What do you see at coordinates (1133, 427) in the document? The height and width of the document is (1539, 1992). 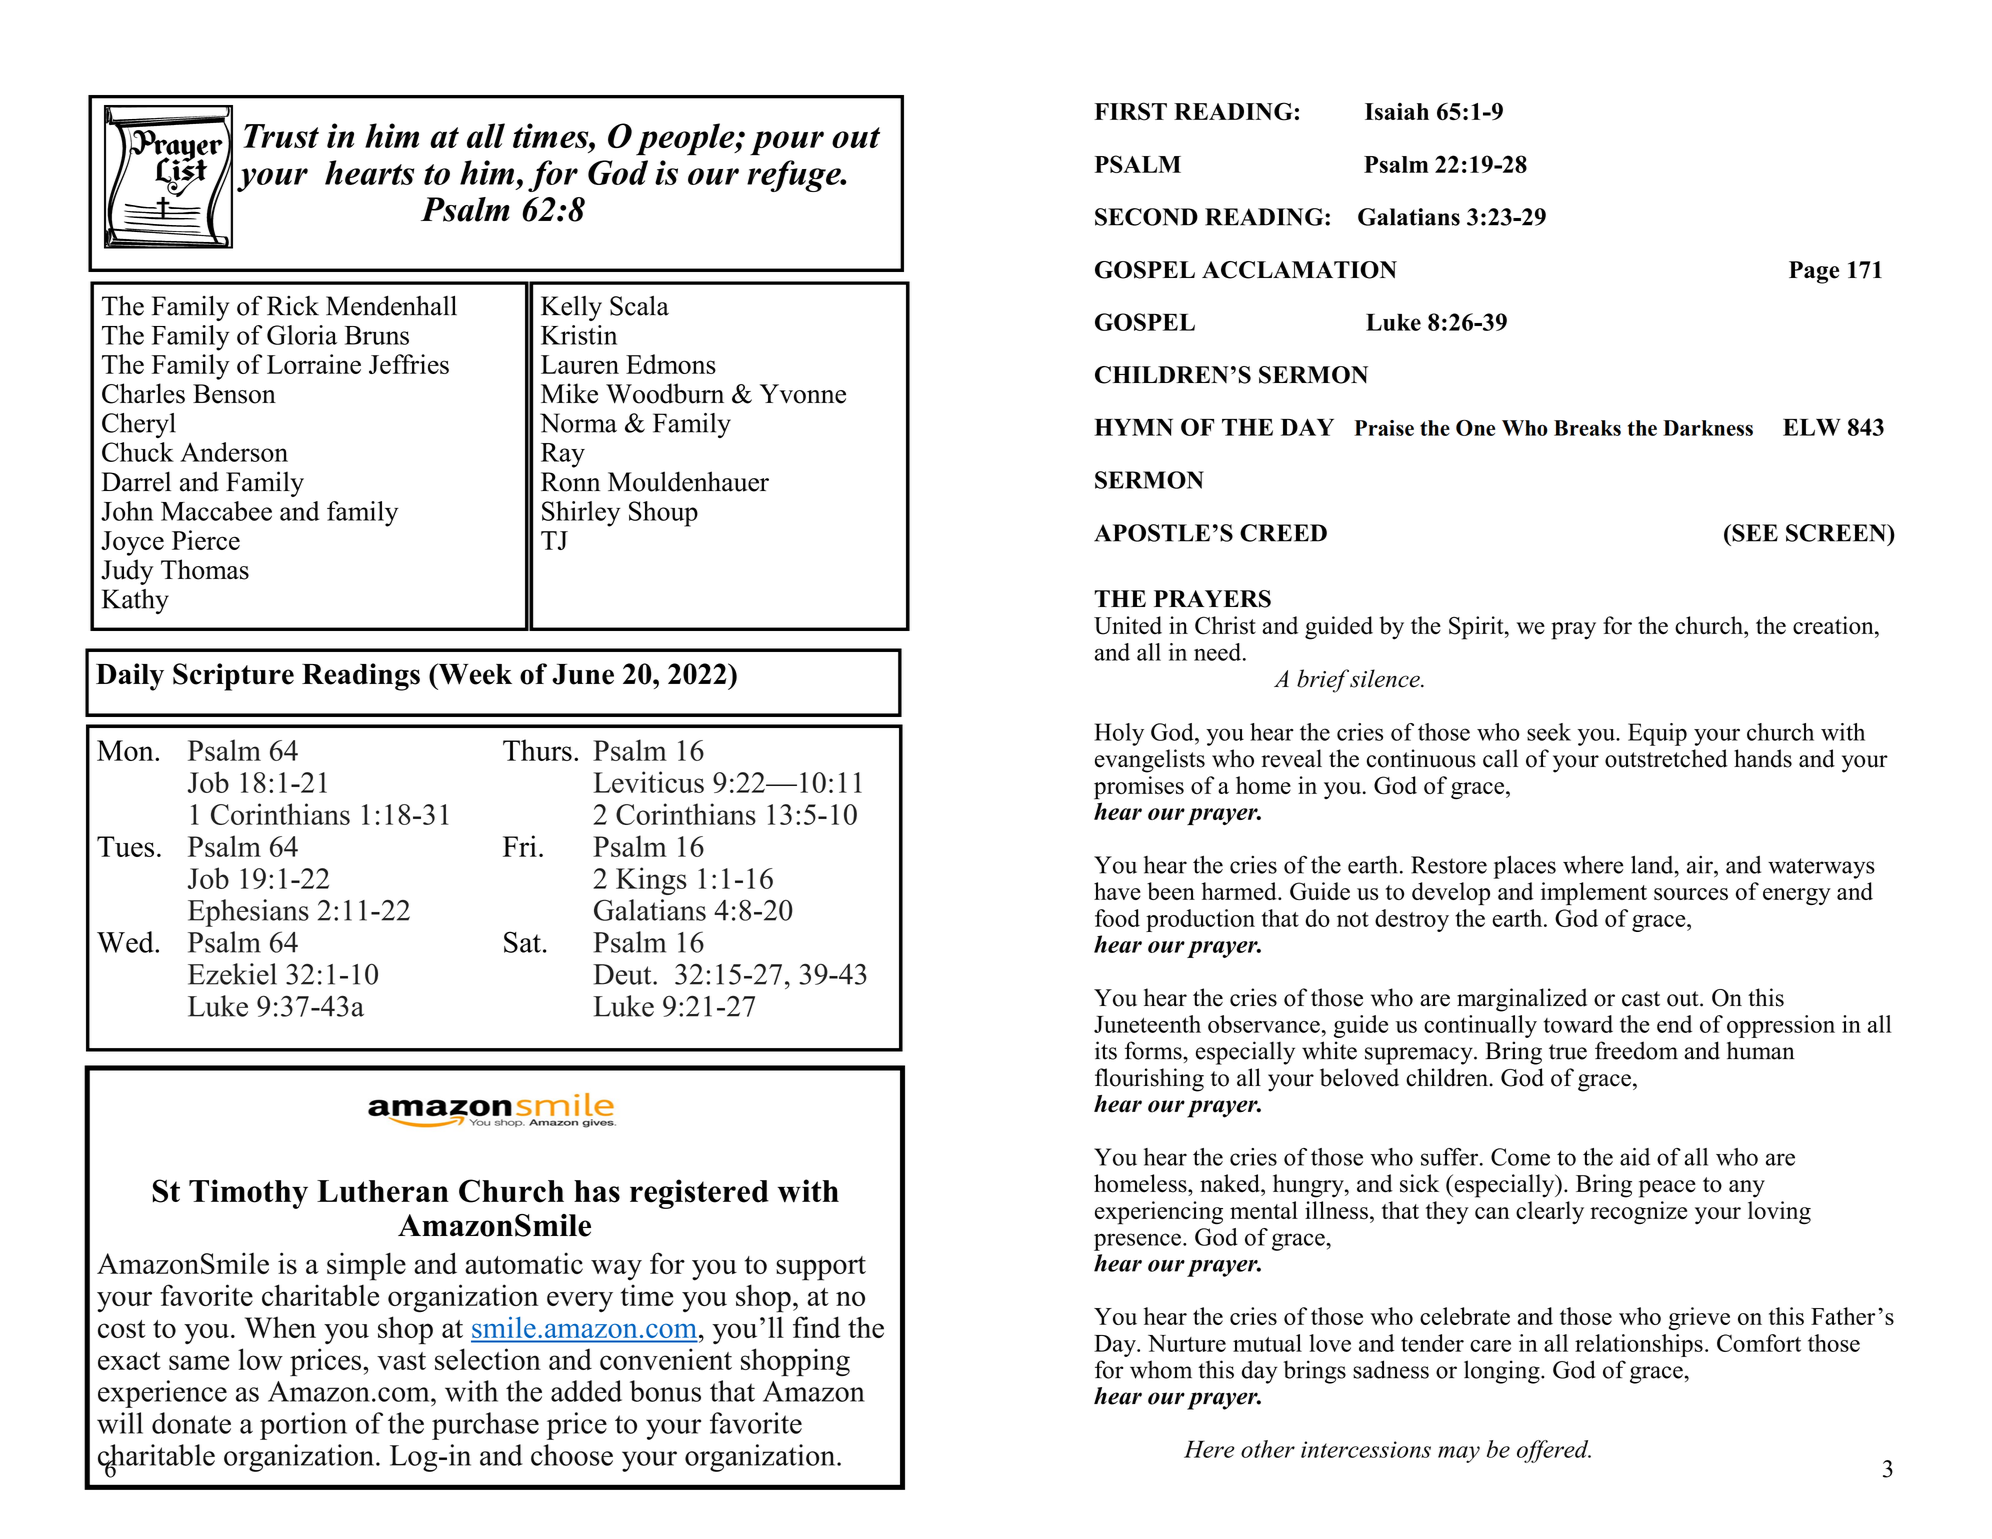 I see `HYMN` at bounding box center [1133, 427].
